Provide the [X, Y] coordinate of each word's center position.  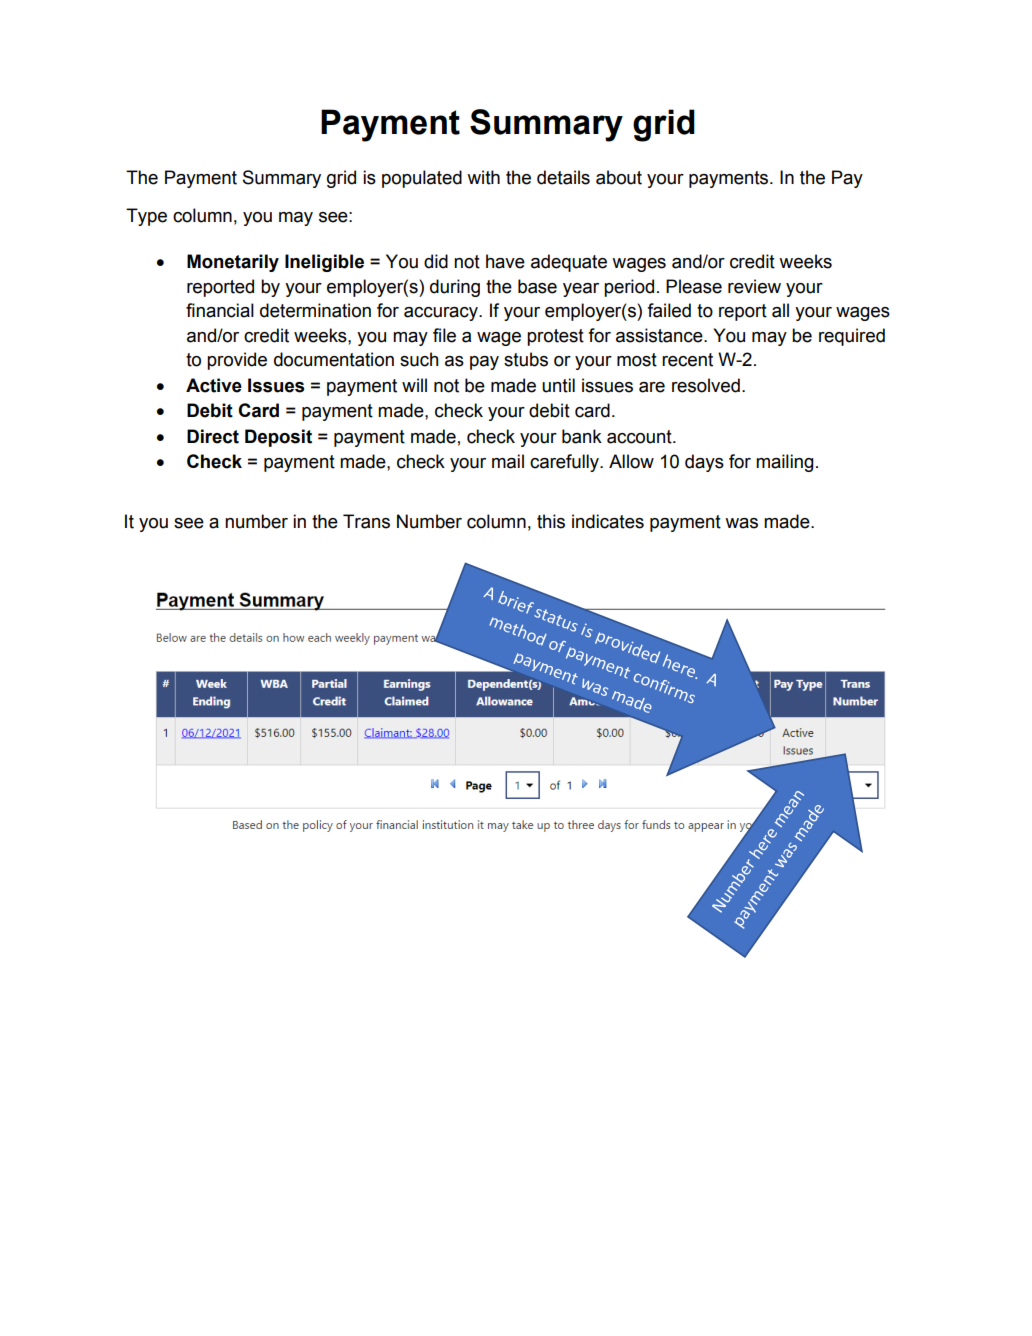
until [558, 385]
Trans [366, 521]
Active [214, 385]
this [551, 521]
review [754, 286]
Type [146, 217]
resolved [706, 385]
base [537, 286]
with [483, 177]
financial [220, 310]
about [619, 177]
